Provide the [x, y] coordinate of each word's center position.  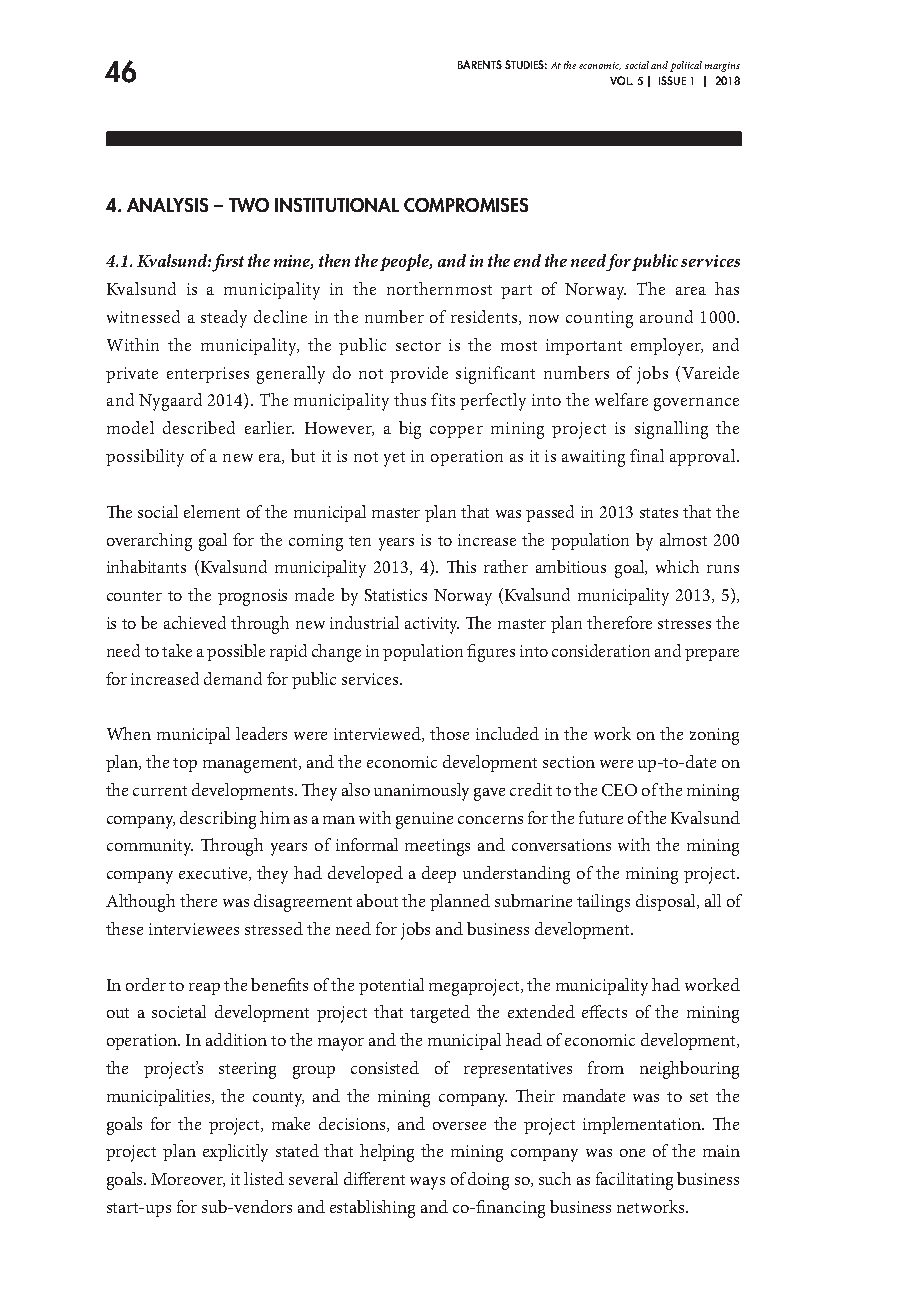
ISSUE [672, 80]
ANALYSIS [167, 205]
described [199, 427]
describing [218, 820]
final [647, 455]
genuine [424, 820]
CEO [619, 790]
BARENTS [480, 64]
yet [394, 459]
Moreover [188, 1180]
